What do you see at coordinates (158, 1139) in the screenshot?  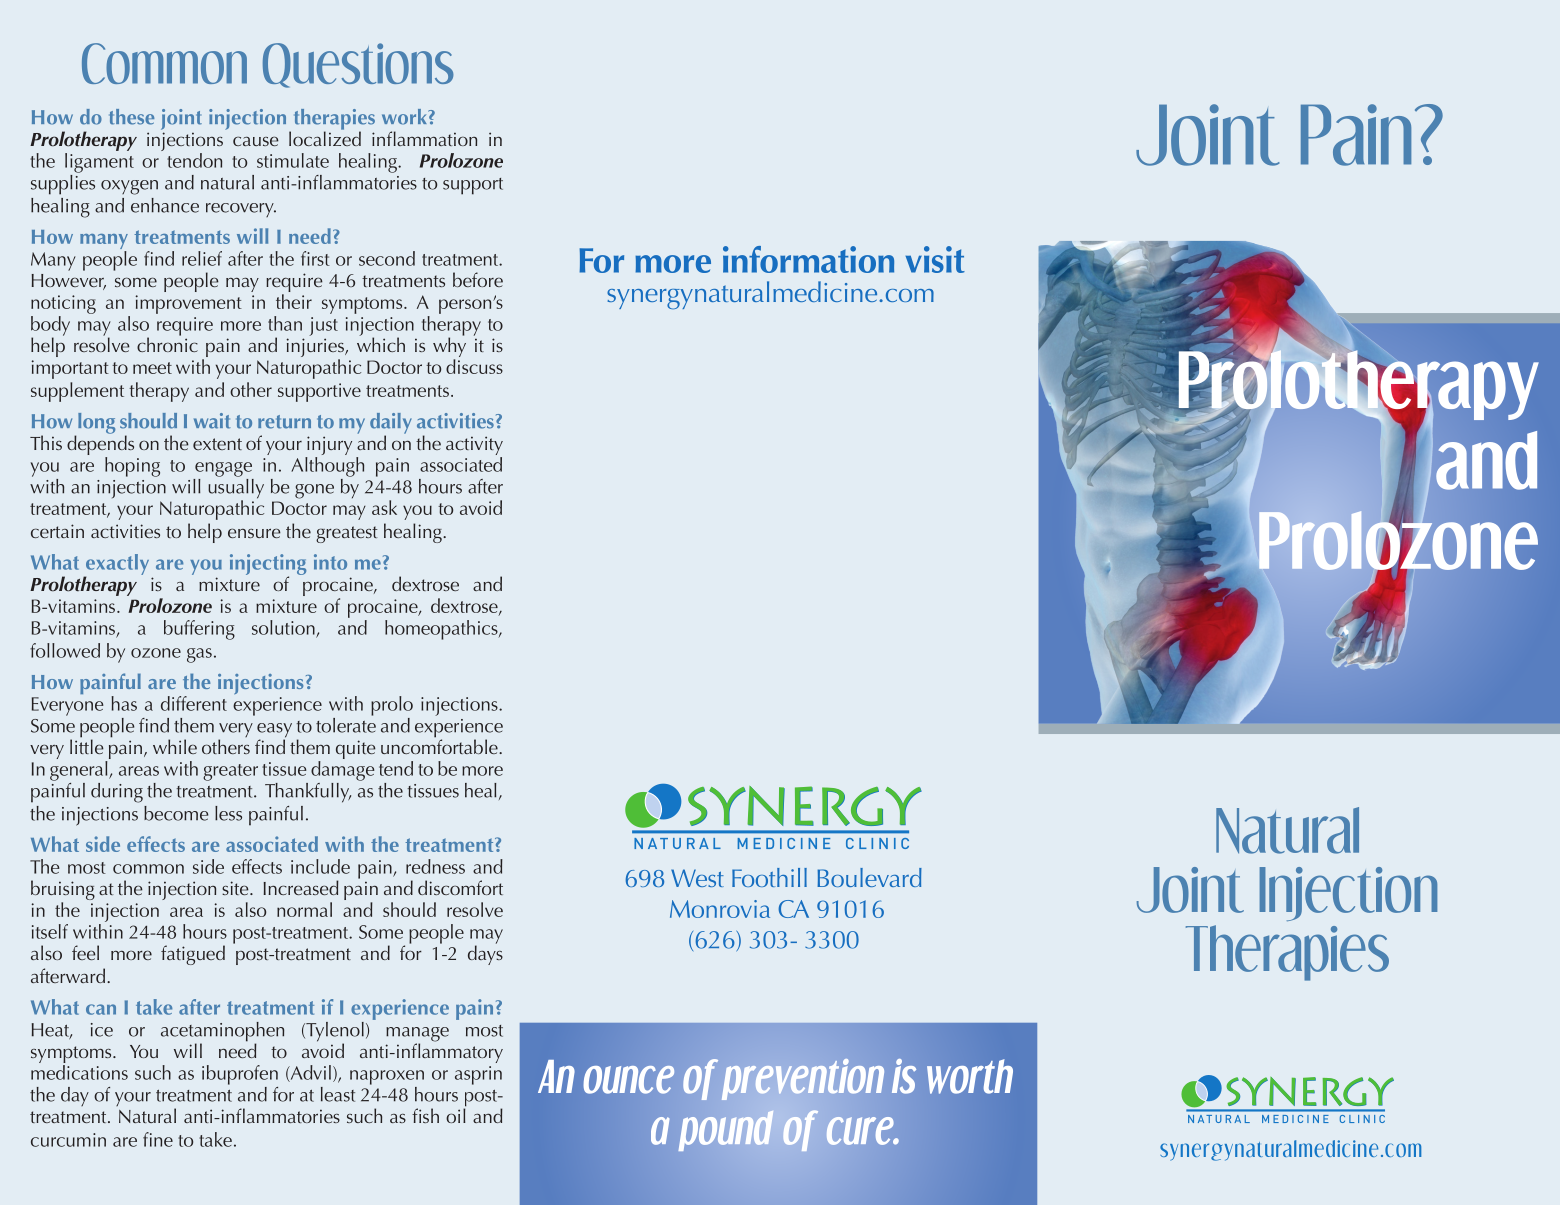 I see `fine` at bounding box center [158, 1139].
